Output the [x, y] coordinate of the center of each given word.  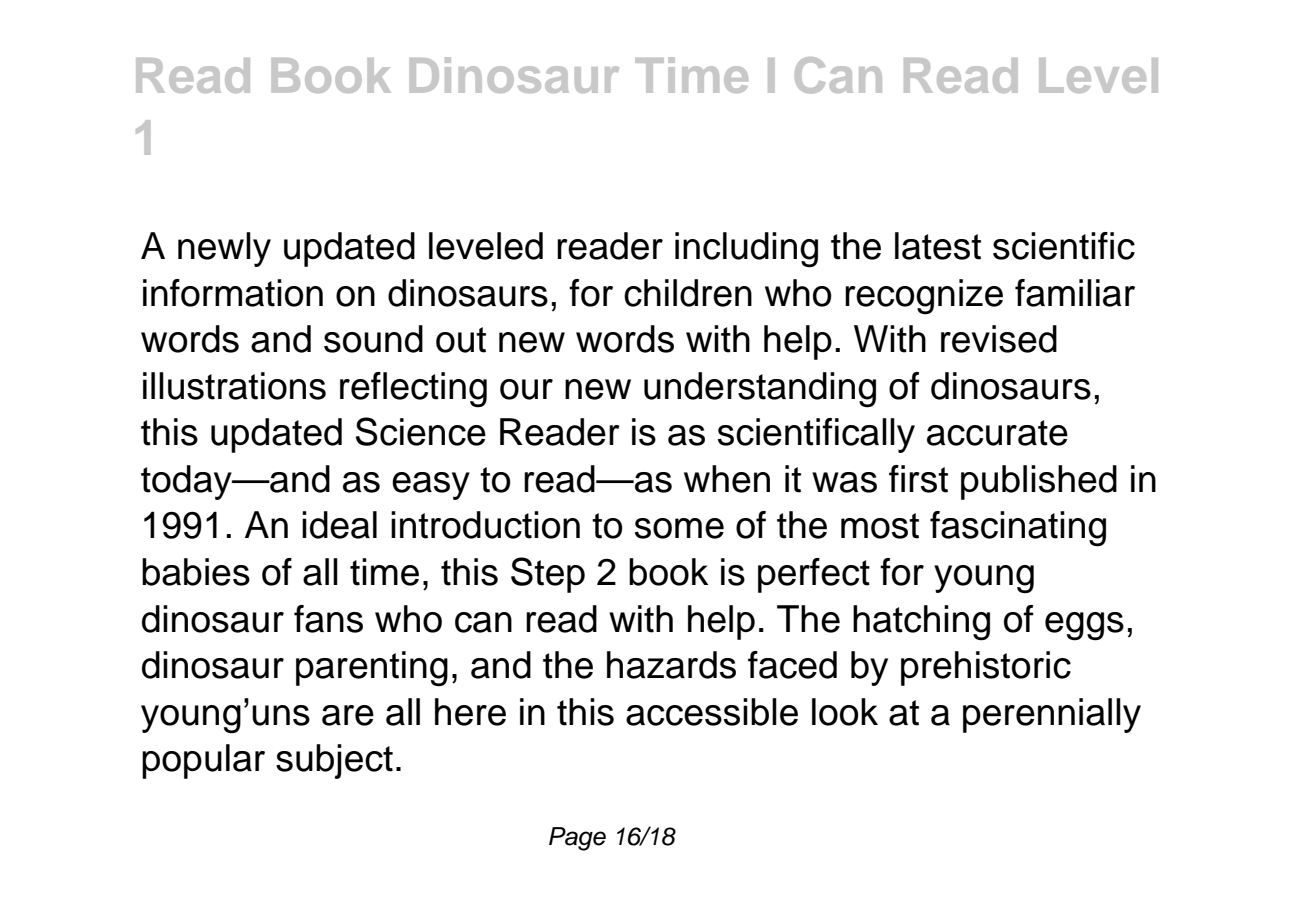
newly [224, 249]
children [688, 293]
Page [577, 839]
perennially [1052, 715]
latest [938, 246]
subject [334, 761]
